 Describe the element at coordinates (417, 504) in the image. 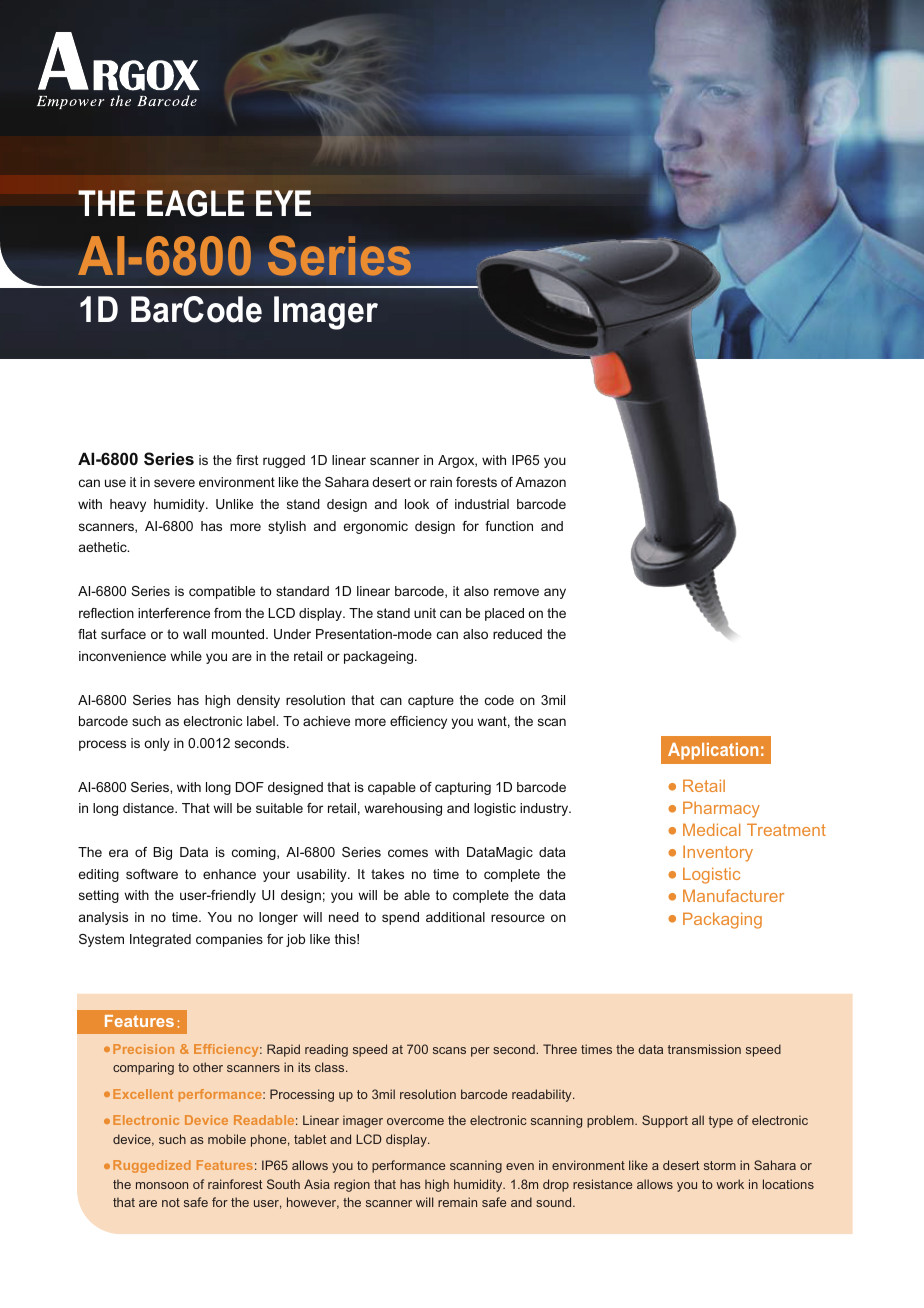

I see `look` at that location.
